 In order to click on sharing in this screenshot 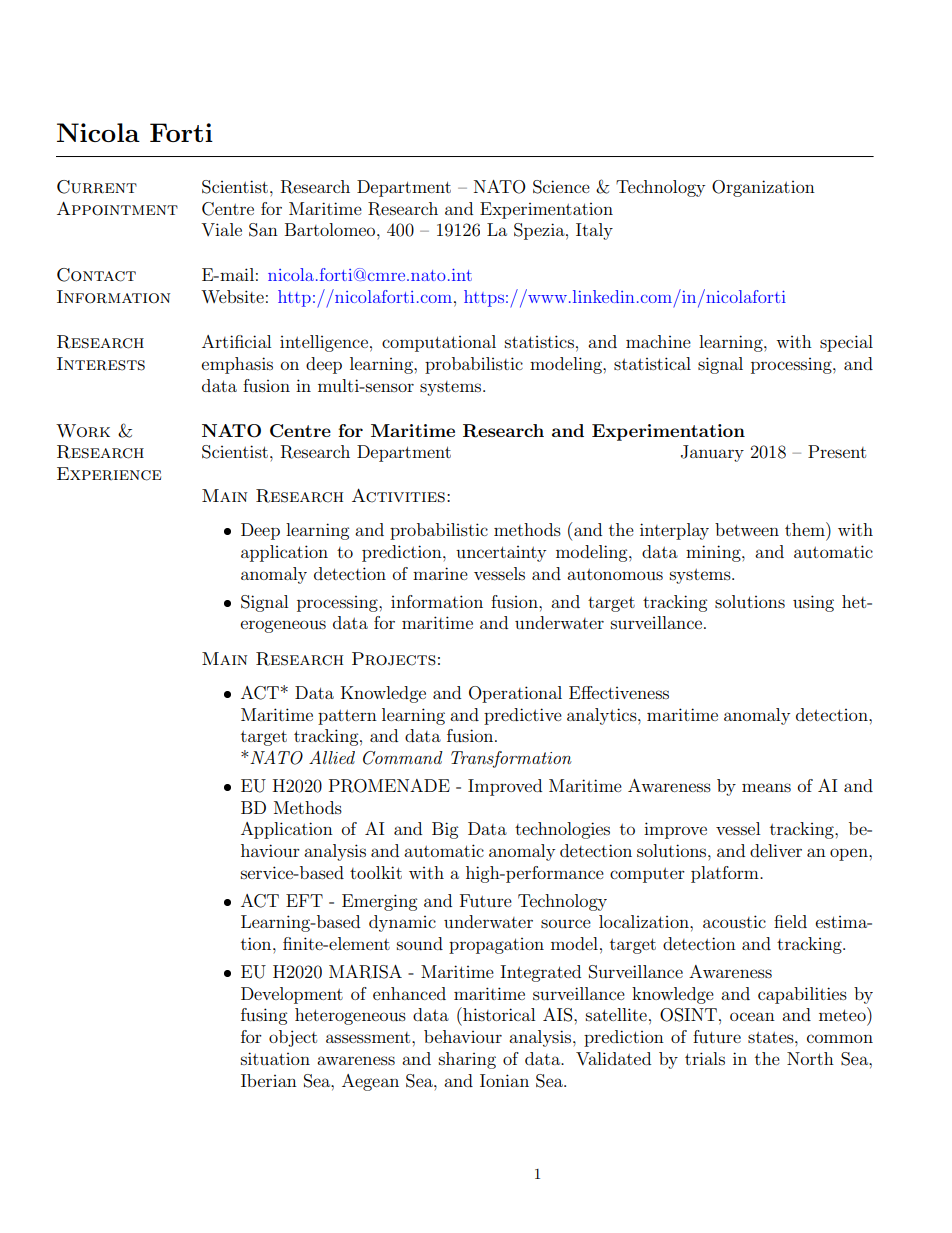, I will do `click(467, 1060)`.
